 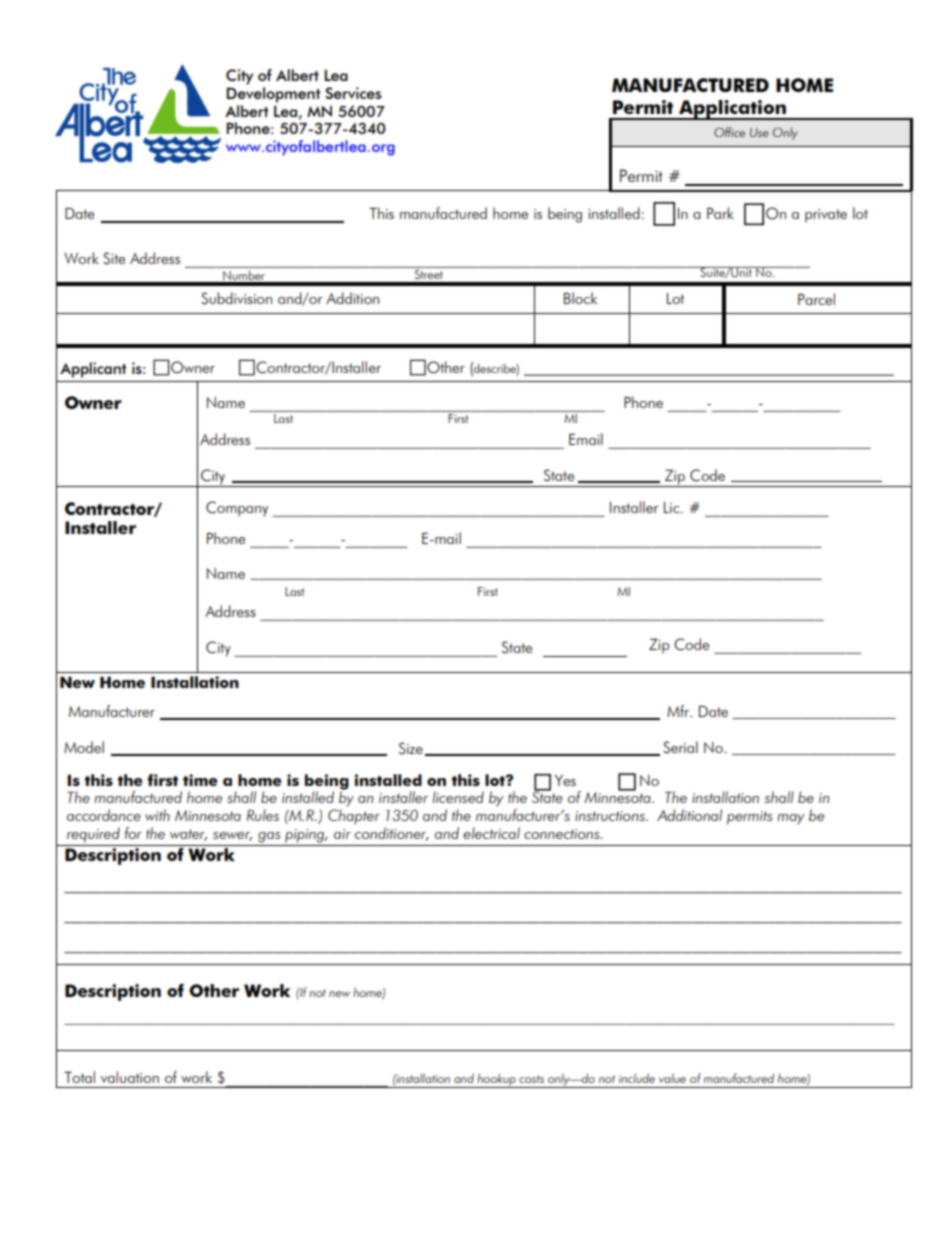 I want to click on Serial, so click(x=680, y=747).
